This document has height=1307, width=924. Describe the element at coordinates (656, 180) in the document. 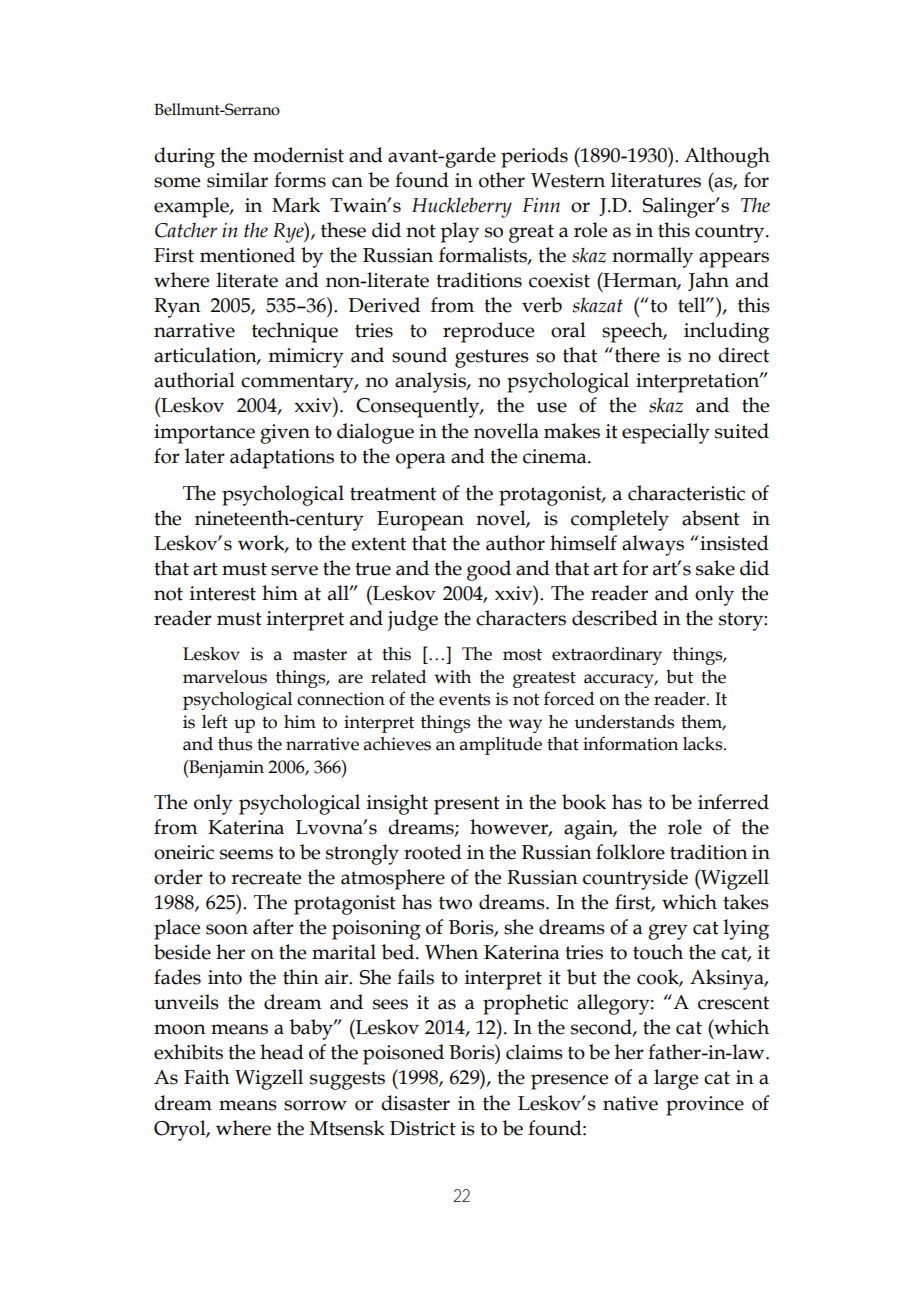

I see `literatures` at that location.
